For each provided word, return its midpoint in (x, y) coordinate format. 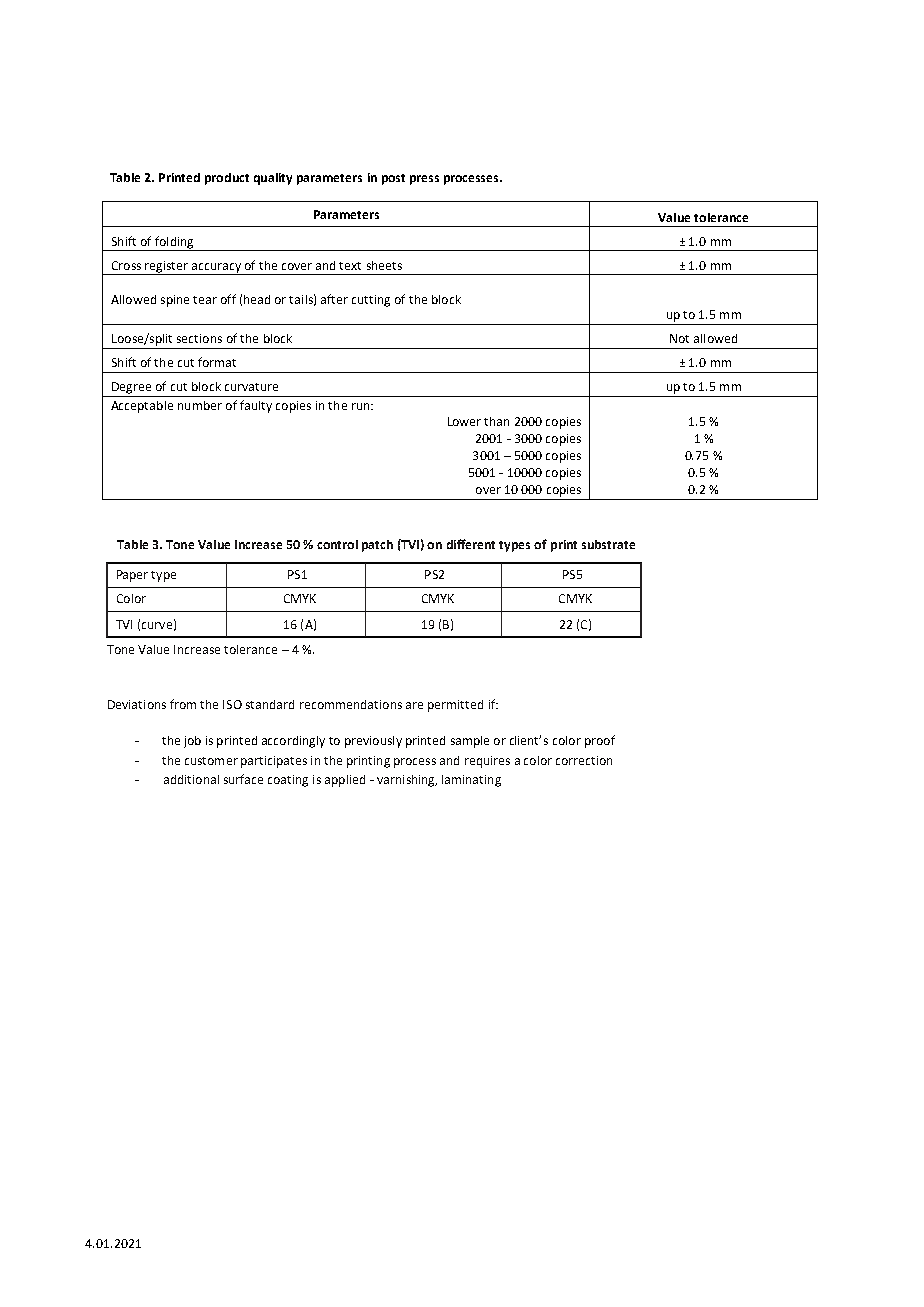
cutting (371, 301)
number (200, 405)
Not (679, 338)
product (227, 179)
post (393, 179)
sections (199, 338)
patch (377, 546)
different (471, 544)
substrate (608, 544)
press (424, 180)
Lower (464, 421)
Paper (132, 576)
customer (211, 761)
